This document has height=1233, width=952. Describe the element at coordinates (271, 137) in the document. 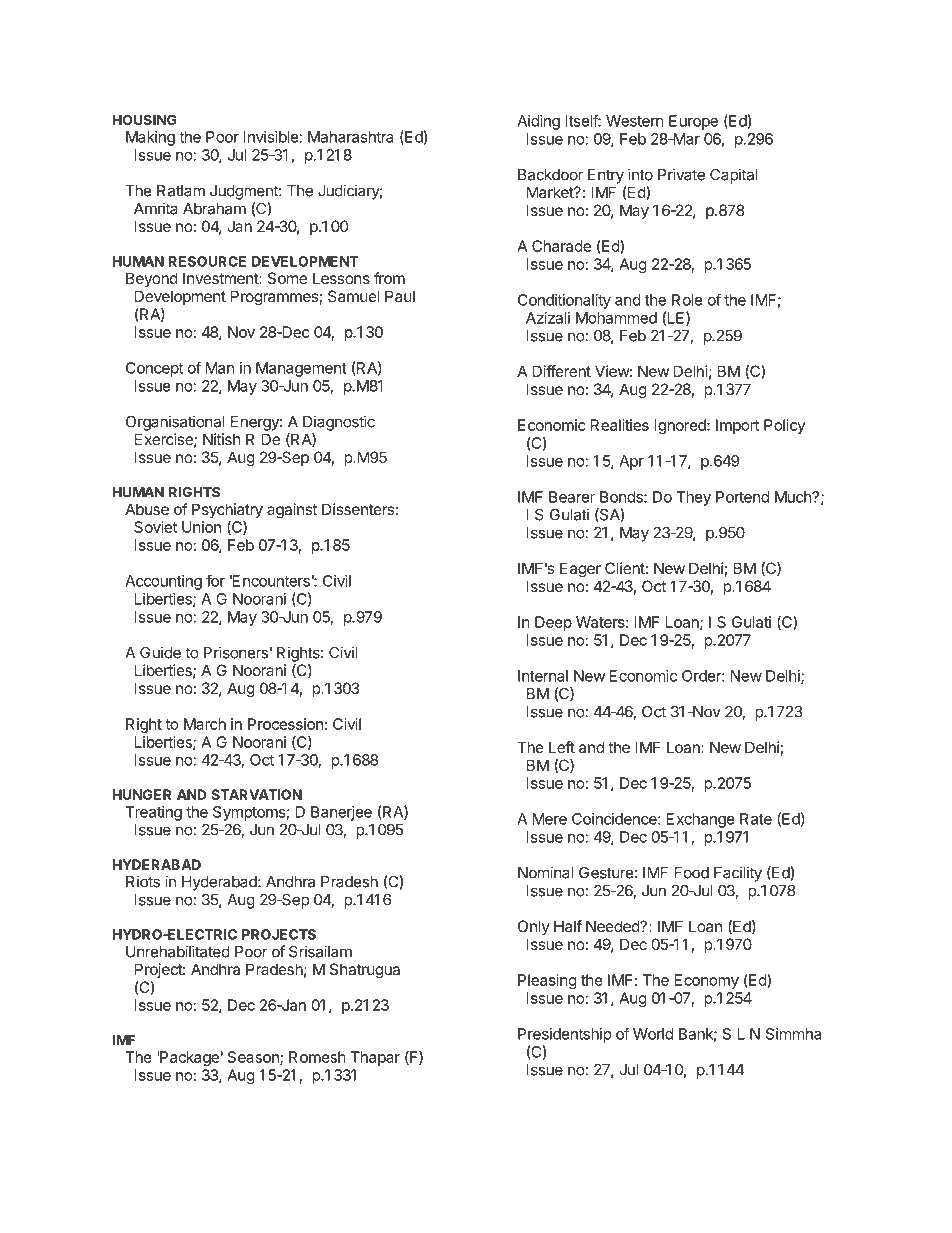

I see `Invisible` at that location.
